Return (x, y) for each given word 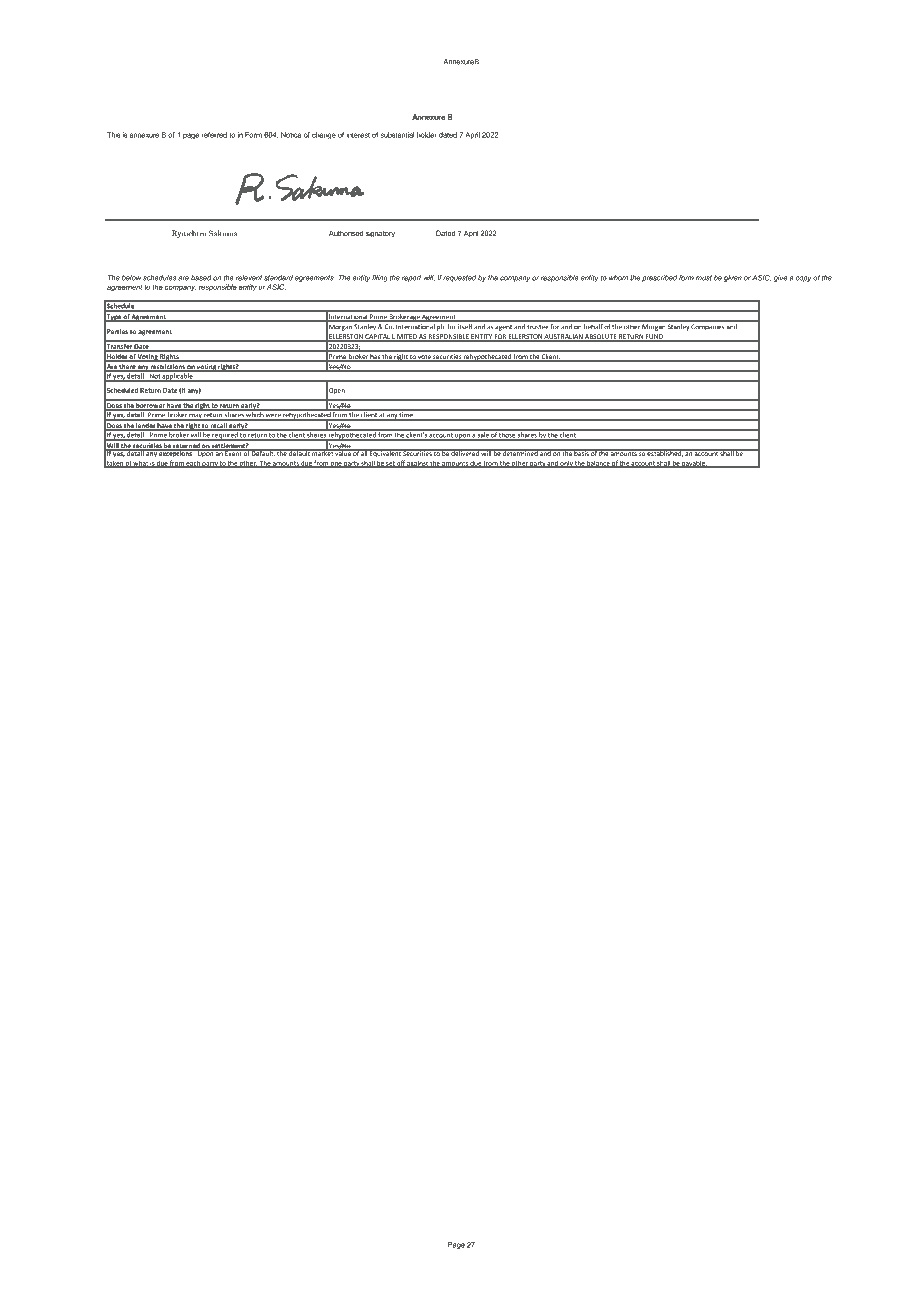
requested (459, 278)
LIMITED (404, 337)
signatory (380, 234)
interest (358, 135)
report (411, 278)
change (324, 135)
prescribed (659, 278)
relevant (249, 278)
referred (214, 135)
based (201, 278)
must (704, 278)
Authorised (346, 233)
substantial (397, 135)
